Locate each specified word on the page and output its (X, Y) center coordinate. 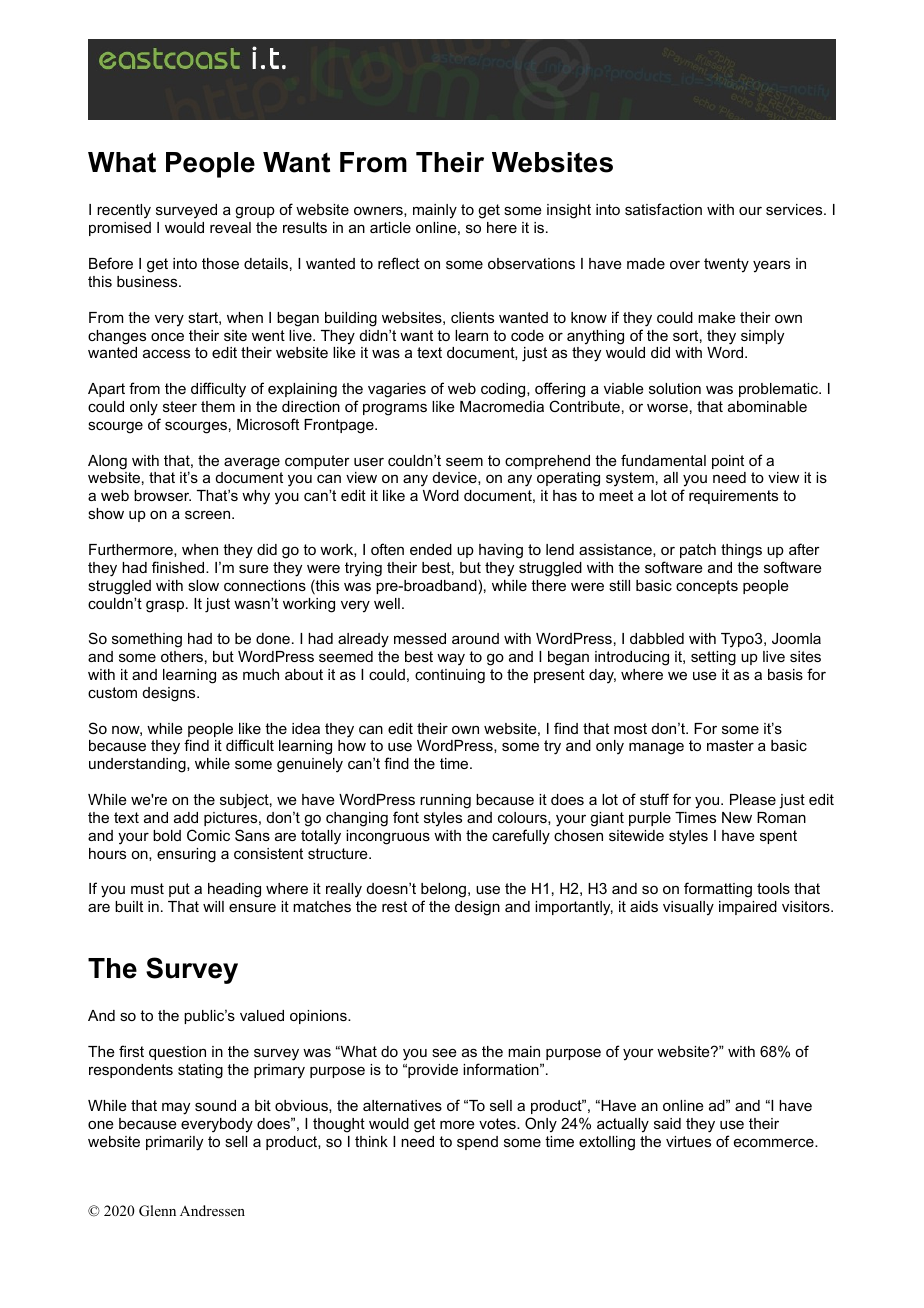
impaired (748, 908)
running (445, 801)
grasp (166, 606)
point (728, 462)
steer (180, 406)
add (186, 817)
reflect (399, 263)
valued (262, 1015)
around (475, 638)
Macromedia (502, 406)
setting (713, 658)
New (737, 817)
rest (394, 906)
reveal (230, 227)
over (685, 264)
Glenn (157, 1211)
